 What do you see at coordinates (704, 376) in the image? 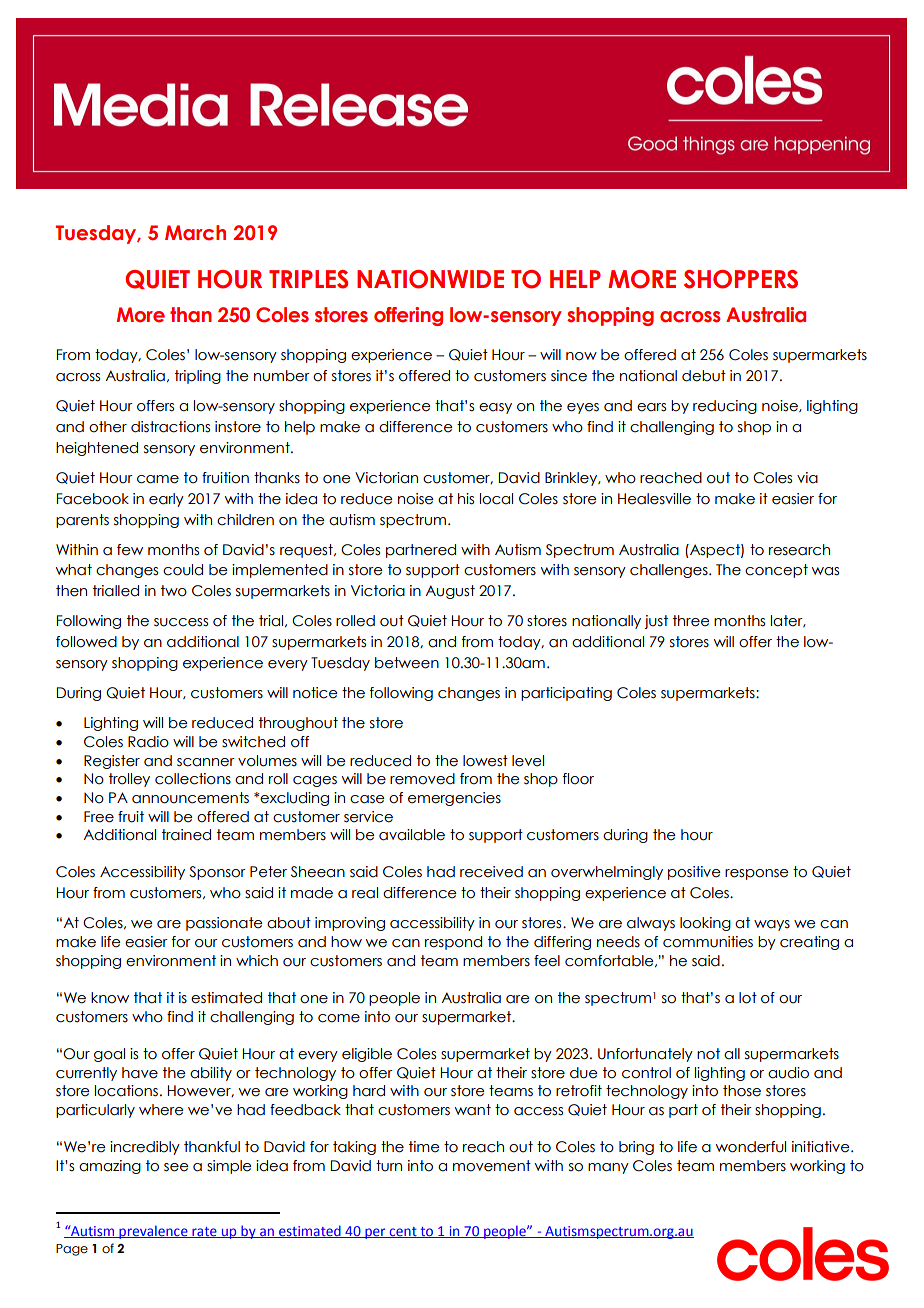
I see `debut` at bounding box center [704, 376].
